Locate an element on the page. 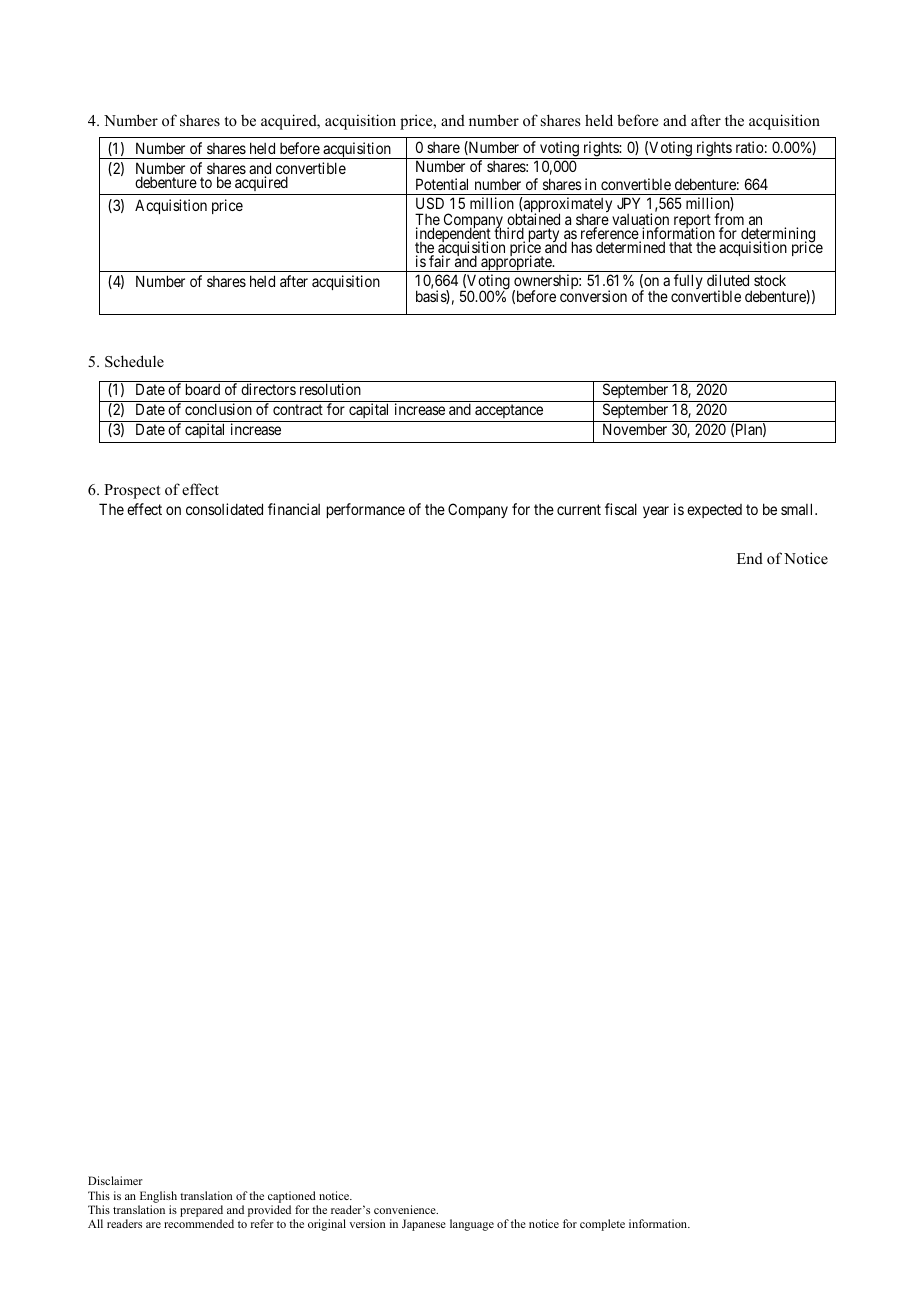 This image has height=1308, width=924. language is located at coordinates (472, 1225).
